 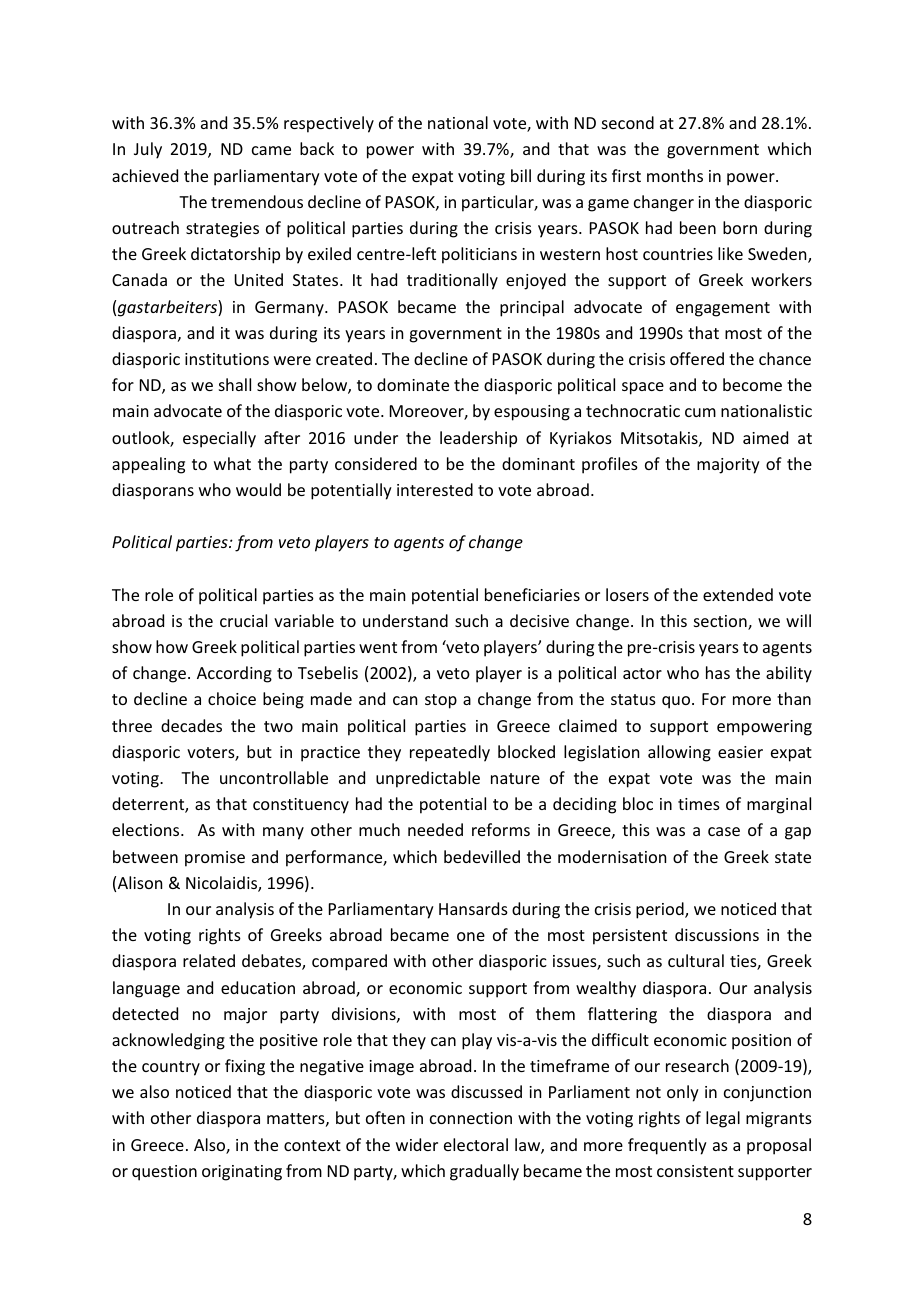 I want to click on dominate, so click(x=413, y=384).
